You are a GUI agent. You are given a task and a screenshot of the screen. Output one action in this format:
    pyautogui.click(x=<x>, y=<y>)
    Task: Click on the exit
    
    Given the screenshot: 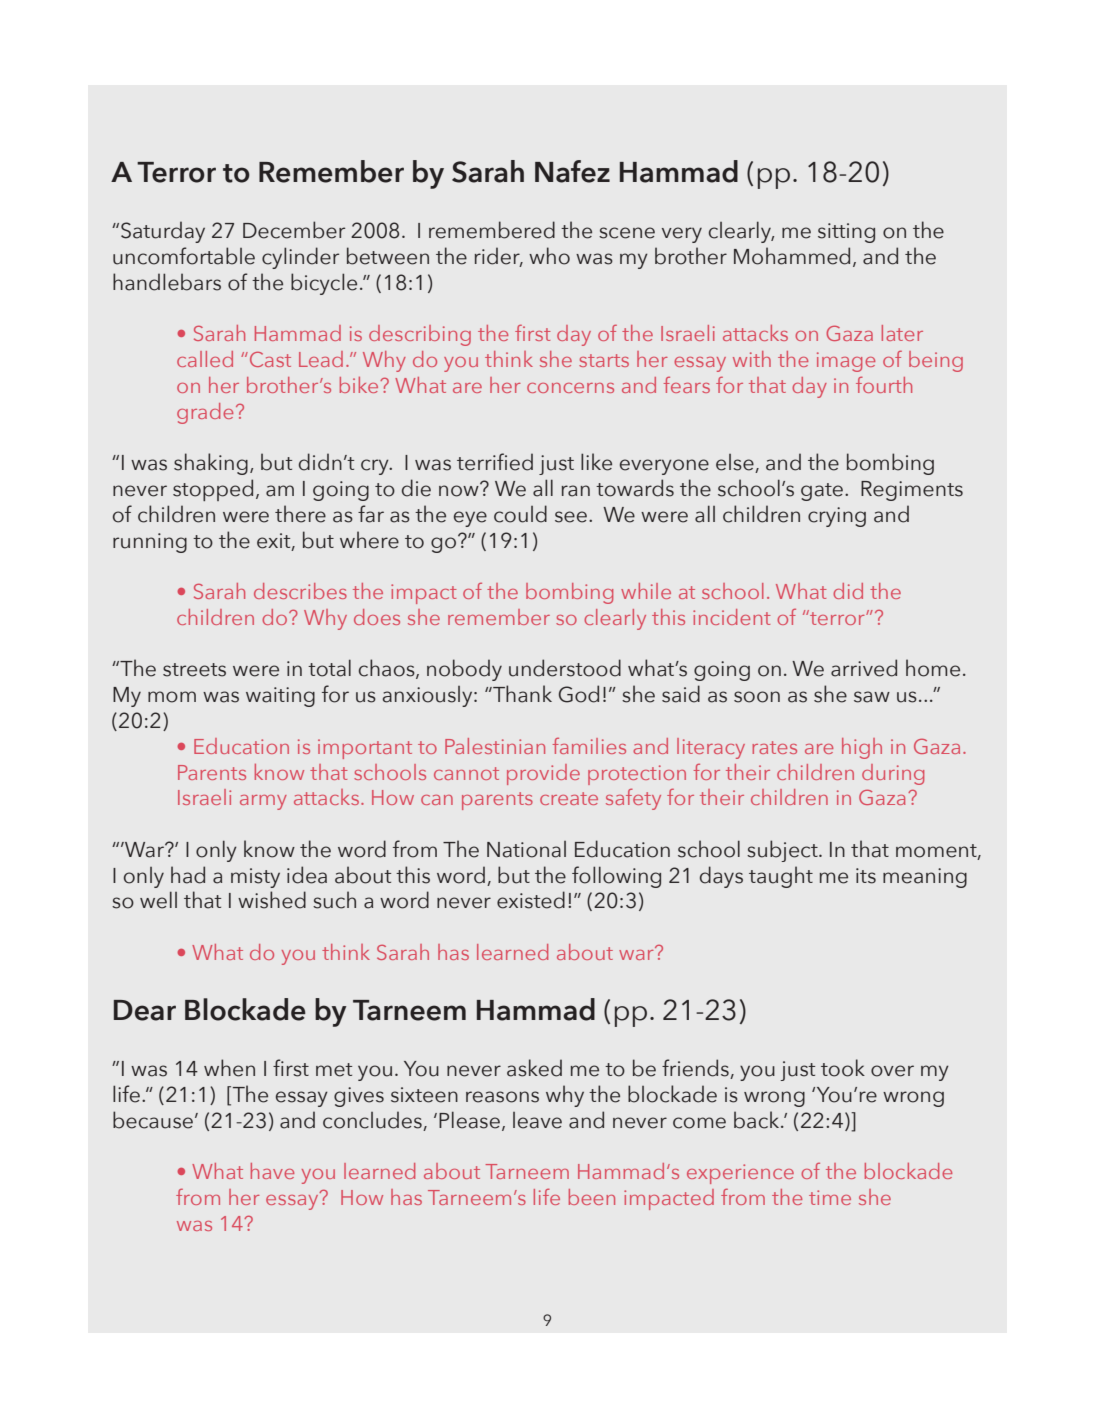 What is the action you would take?
    pyautogui.click(x=275, y=541)
